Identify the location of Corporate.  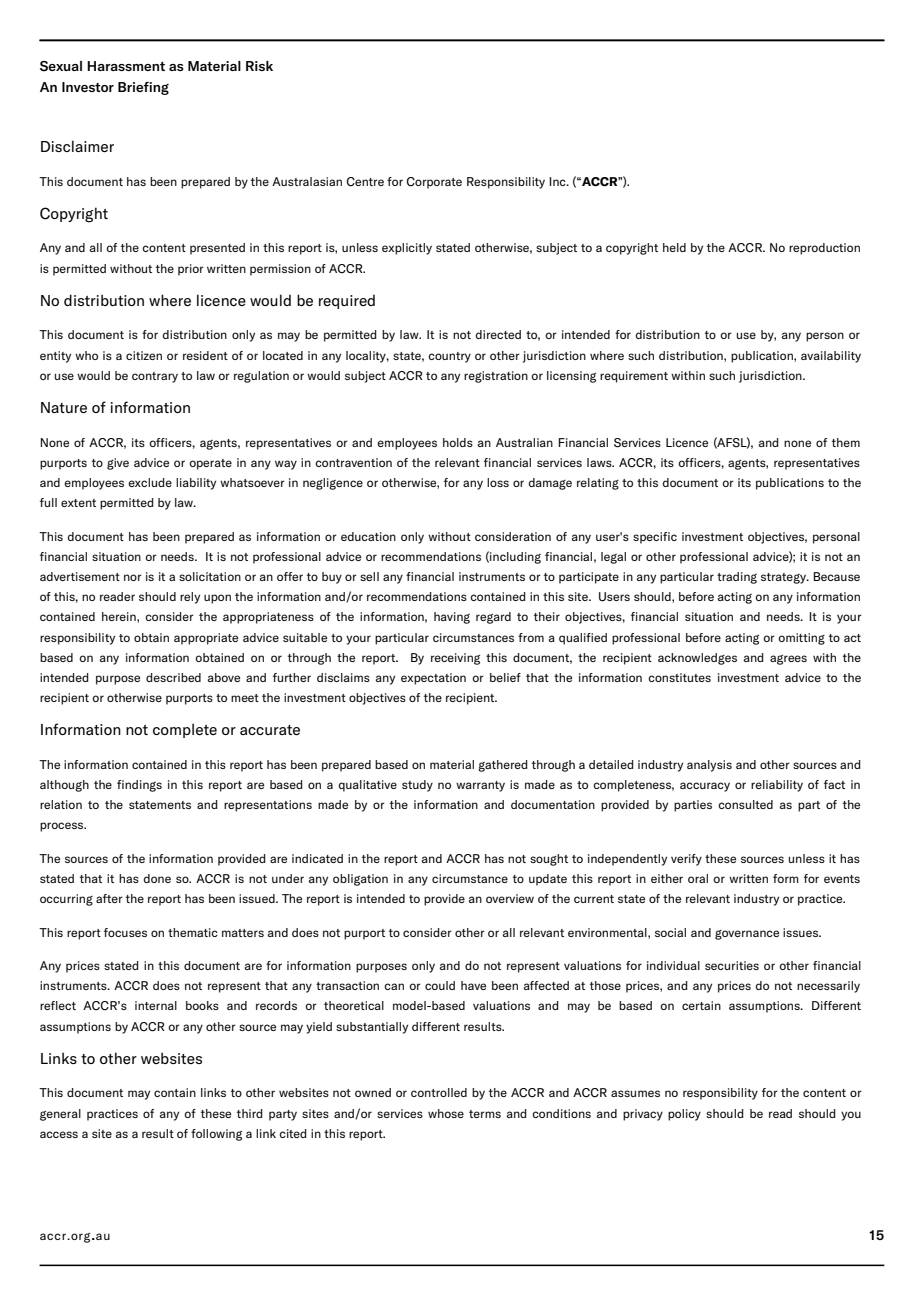
(434, 183).
